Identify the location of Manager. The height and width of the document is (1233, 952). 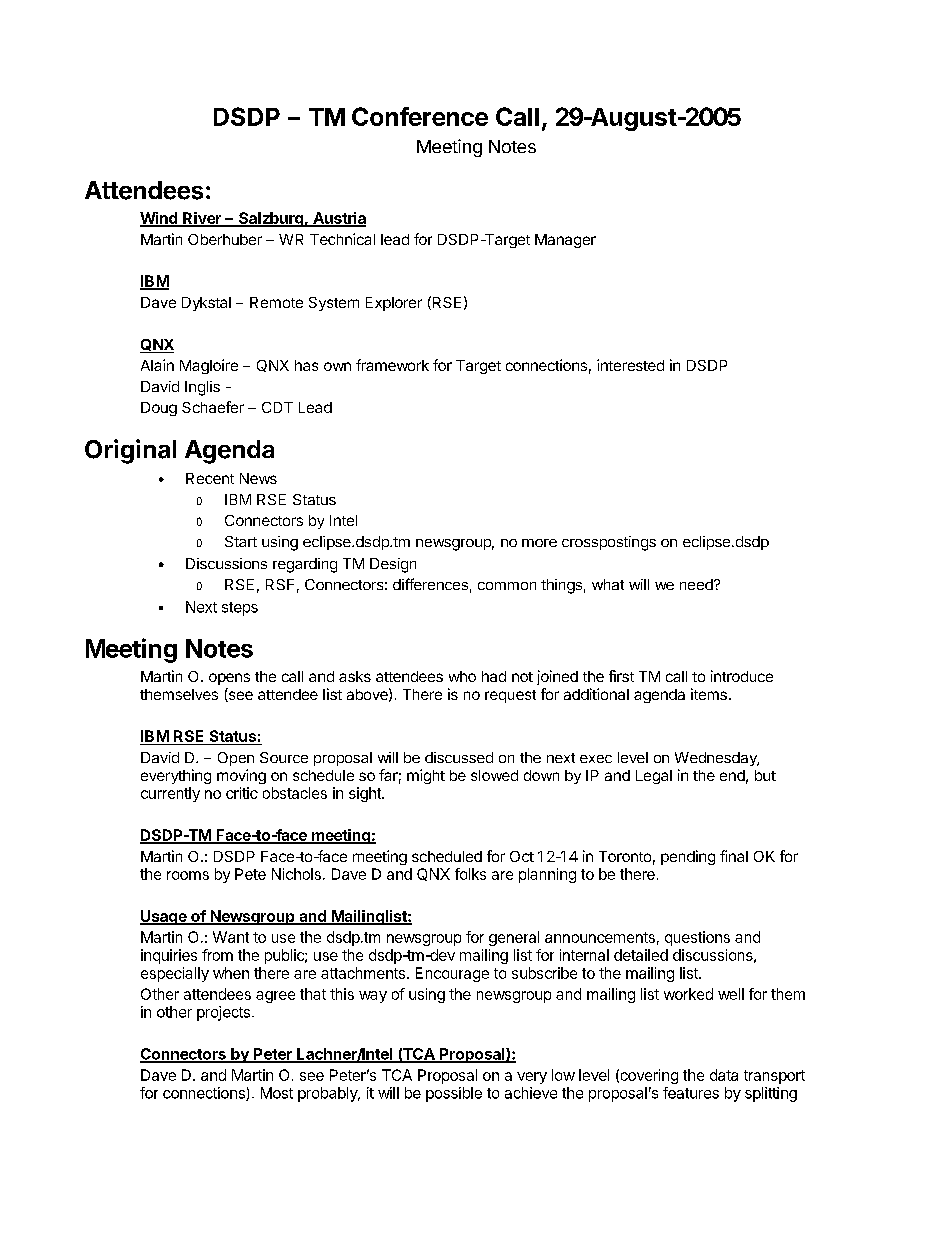
(565, 241).
